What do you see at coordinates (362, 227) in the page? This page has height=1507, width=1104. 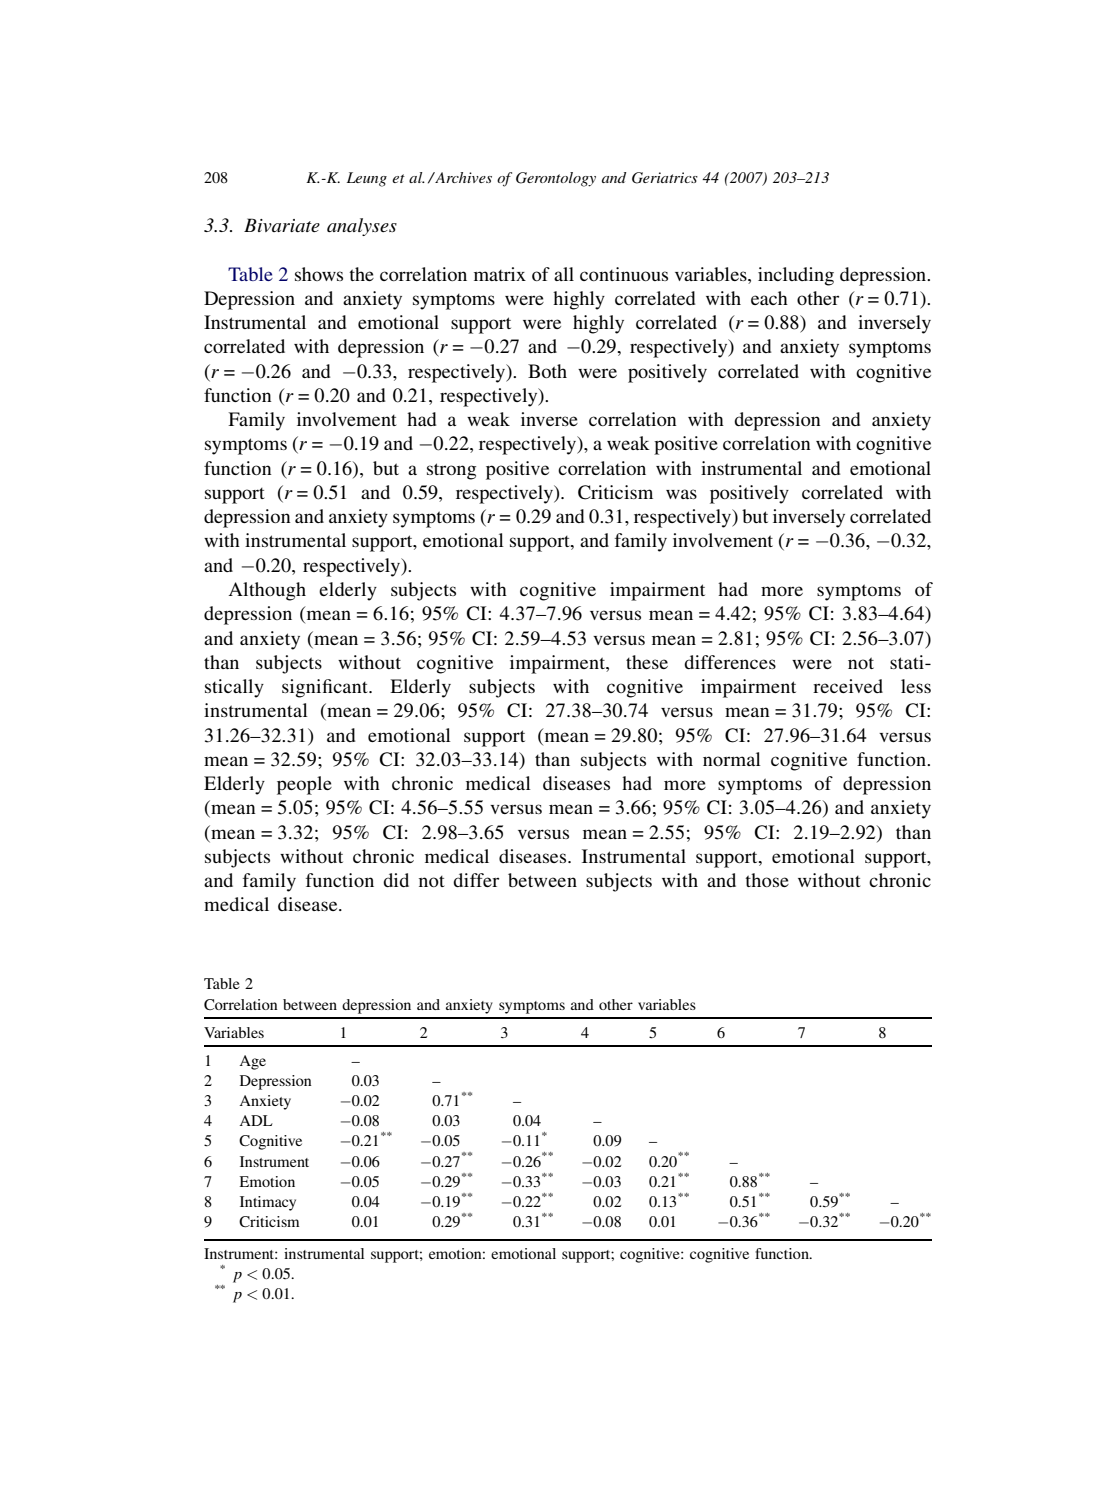 I see `analyses` at bounding box center [362, 227].
